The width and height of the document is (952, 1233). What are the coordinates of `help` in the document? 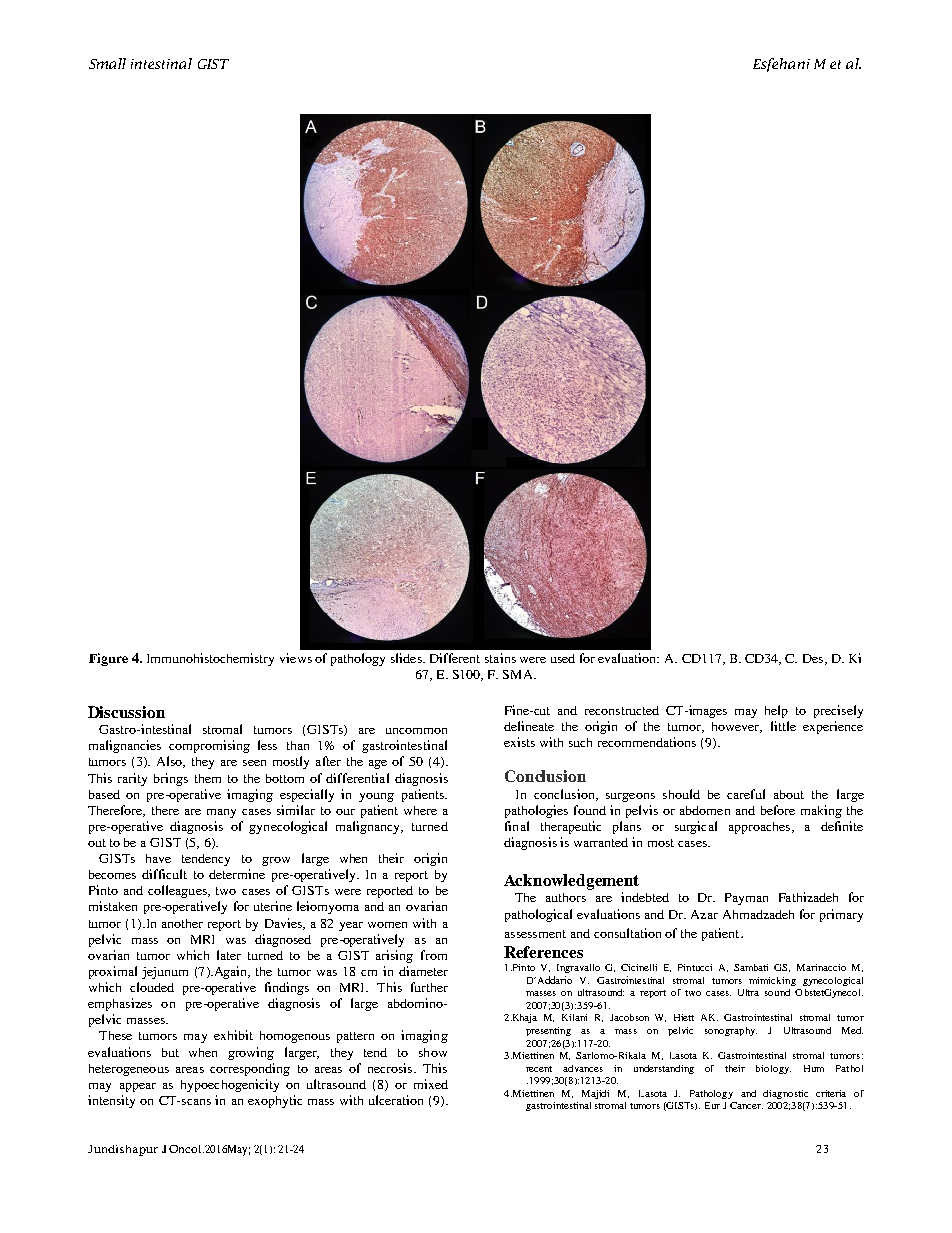 It's located at (776, 711).
